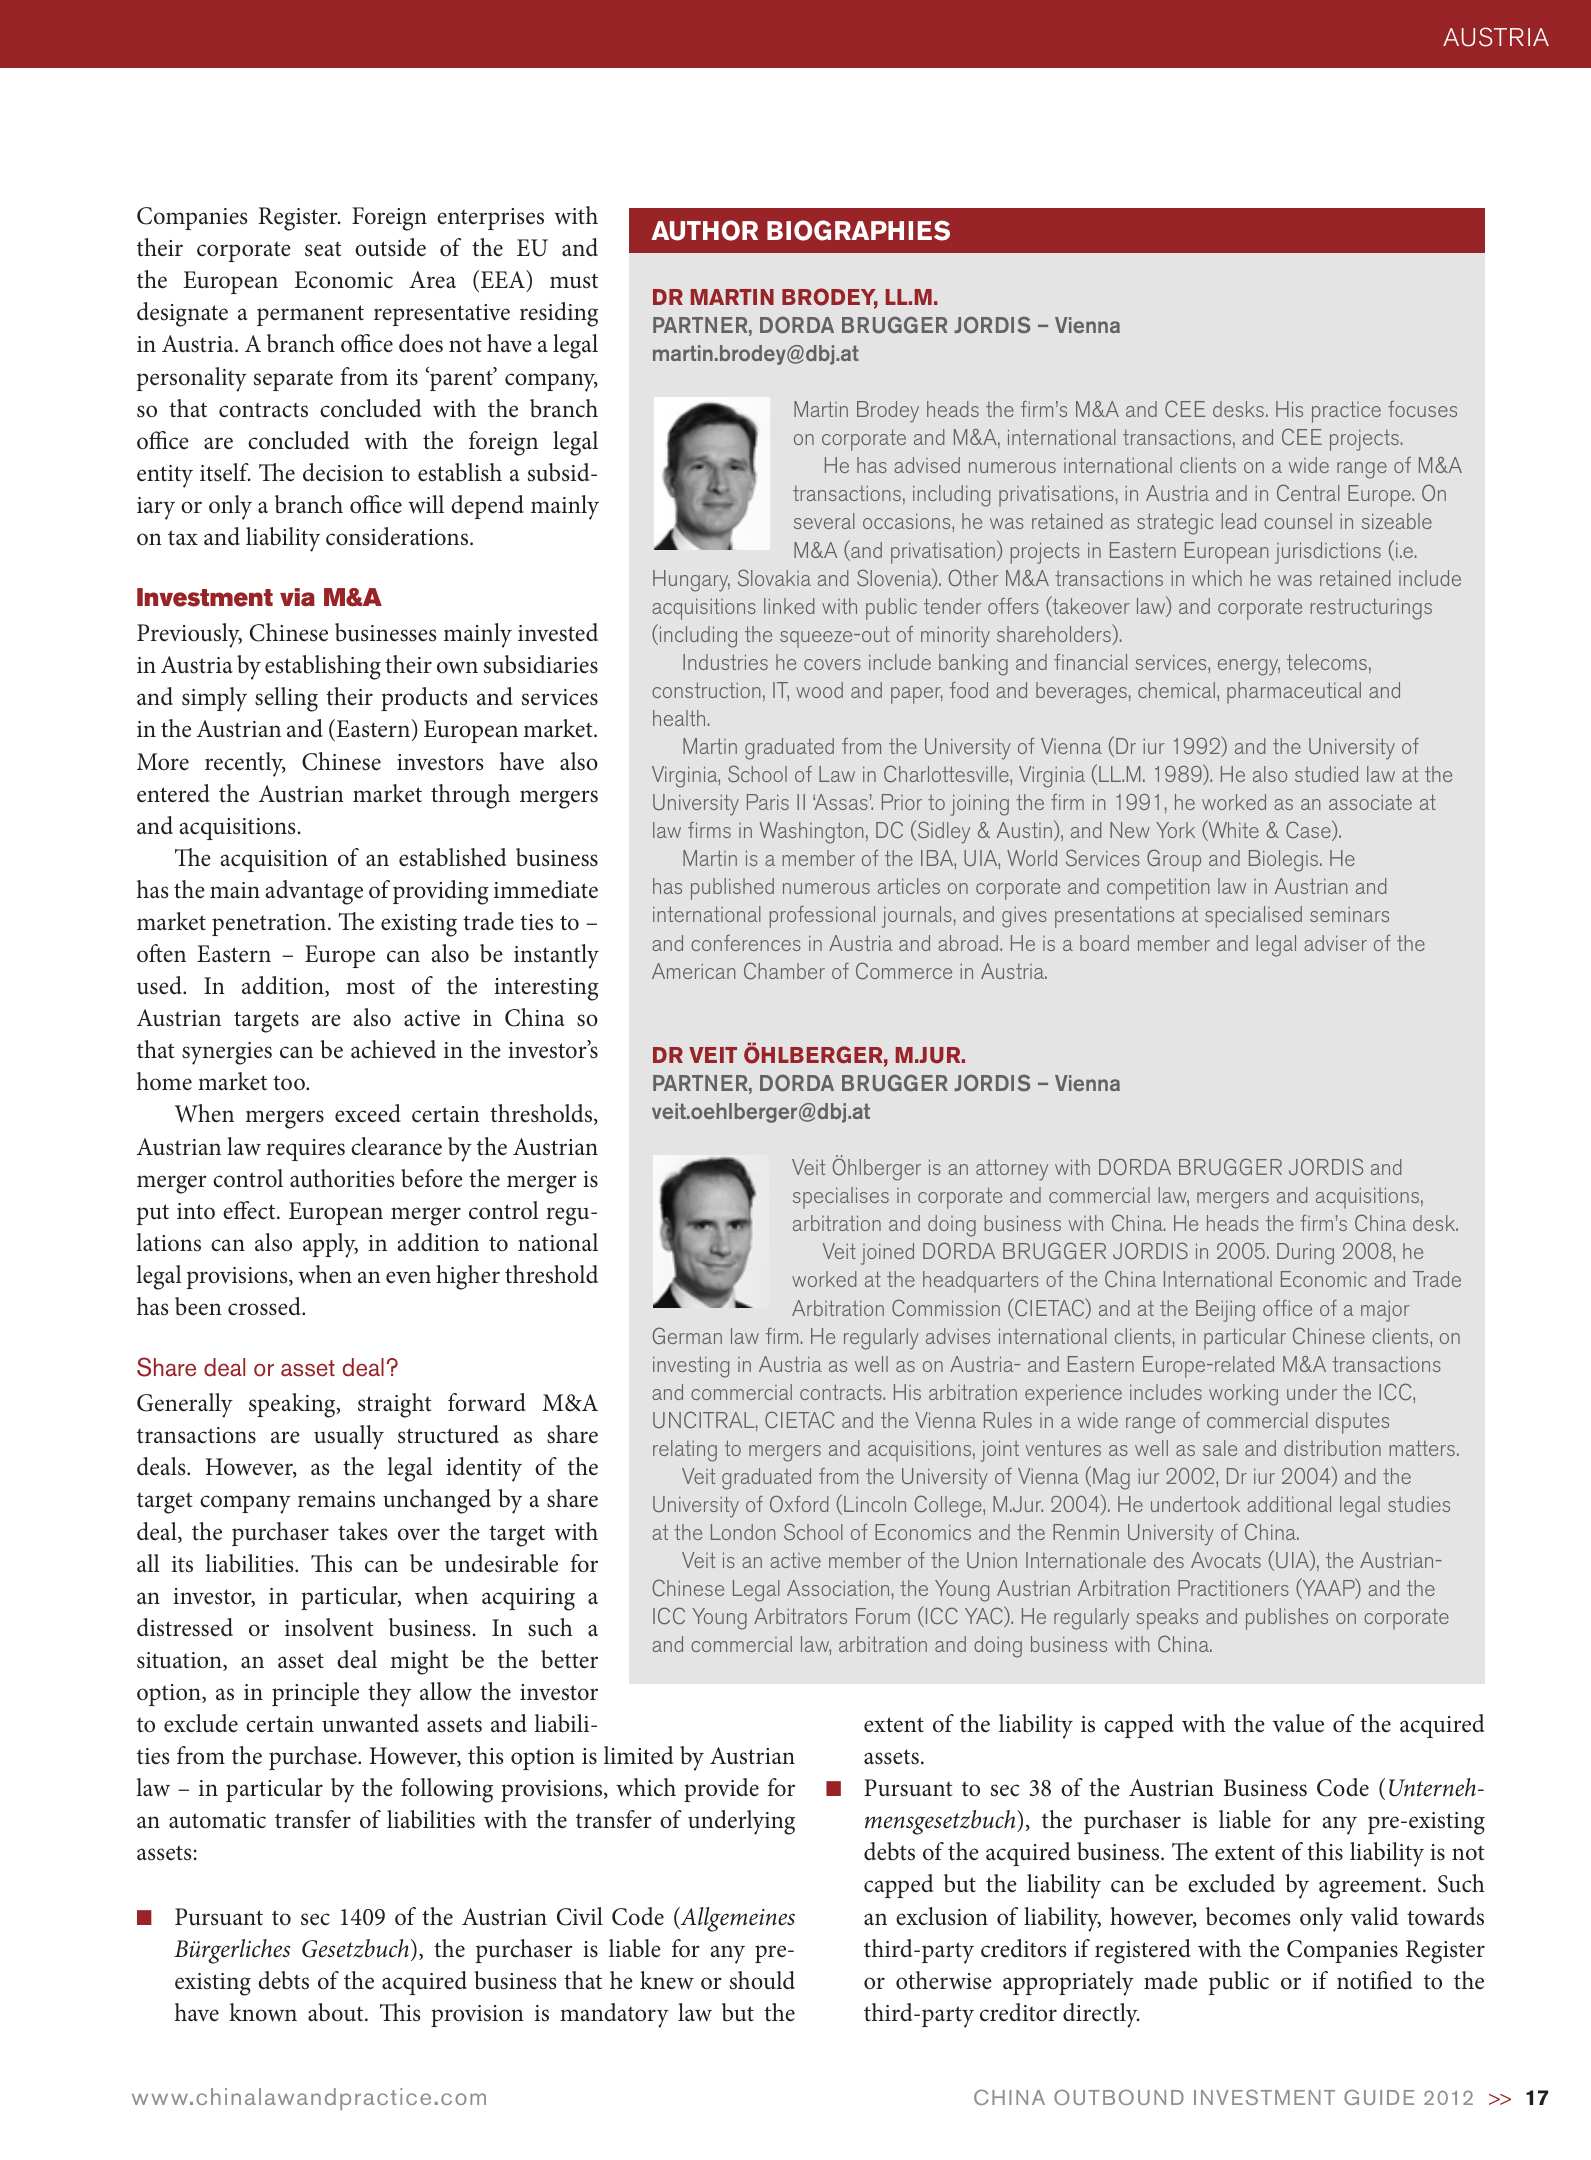 The height and width of the image is (2160, 1591). What do you see at coordinates (337, 2012) in the image?
I see `about` at bounding box center [337, 2012].
